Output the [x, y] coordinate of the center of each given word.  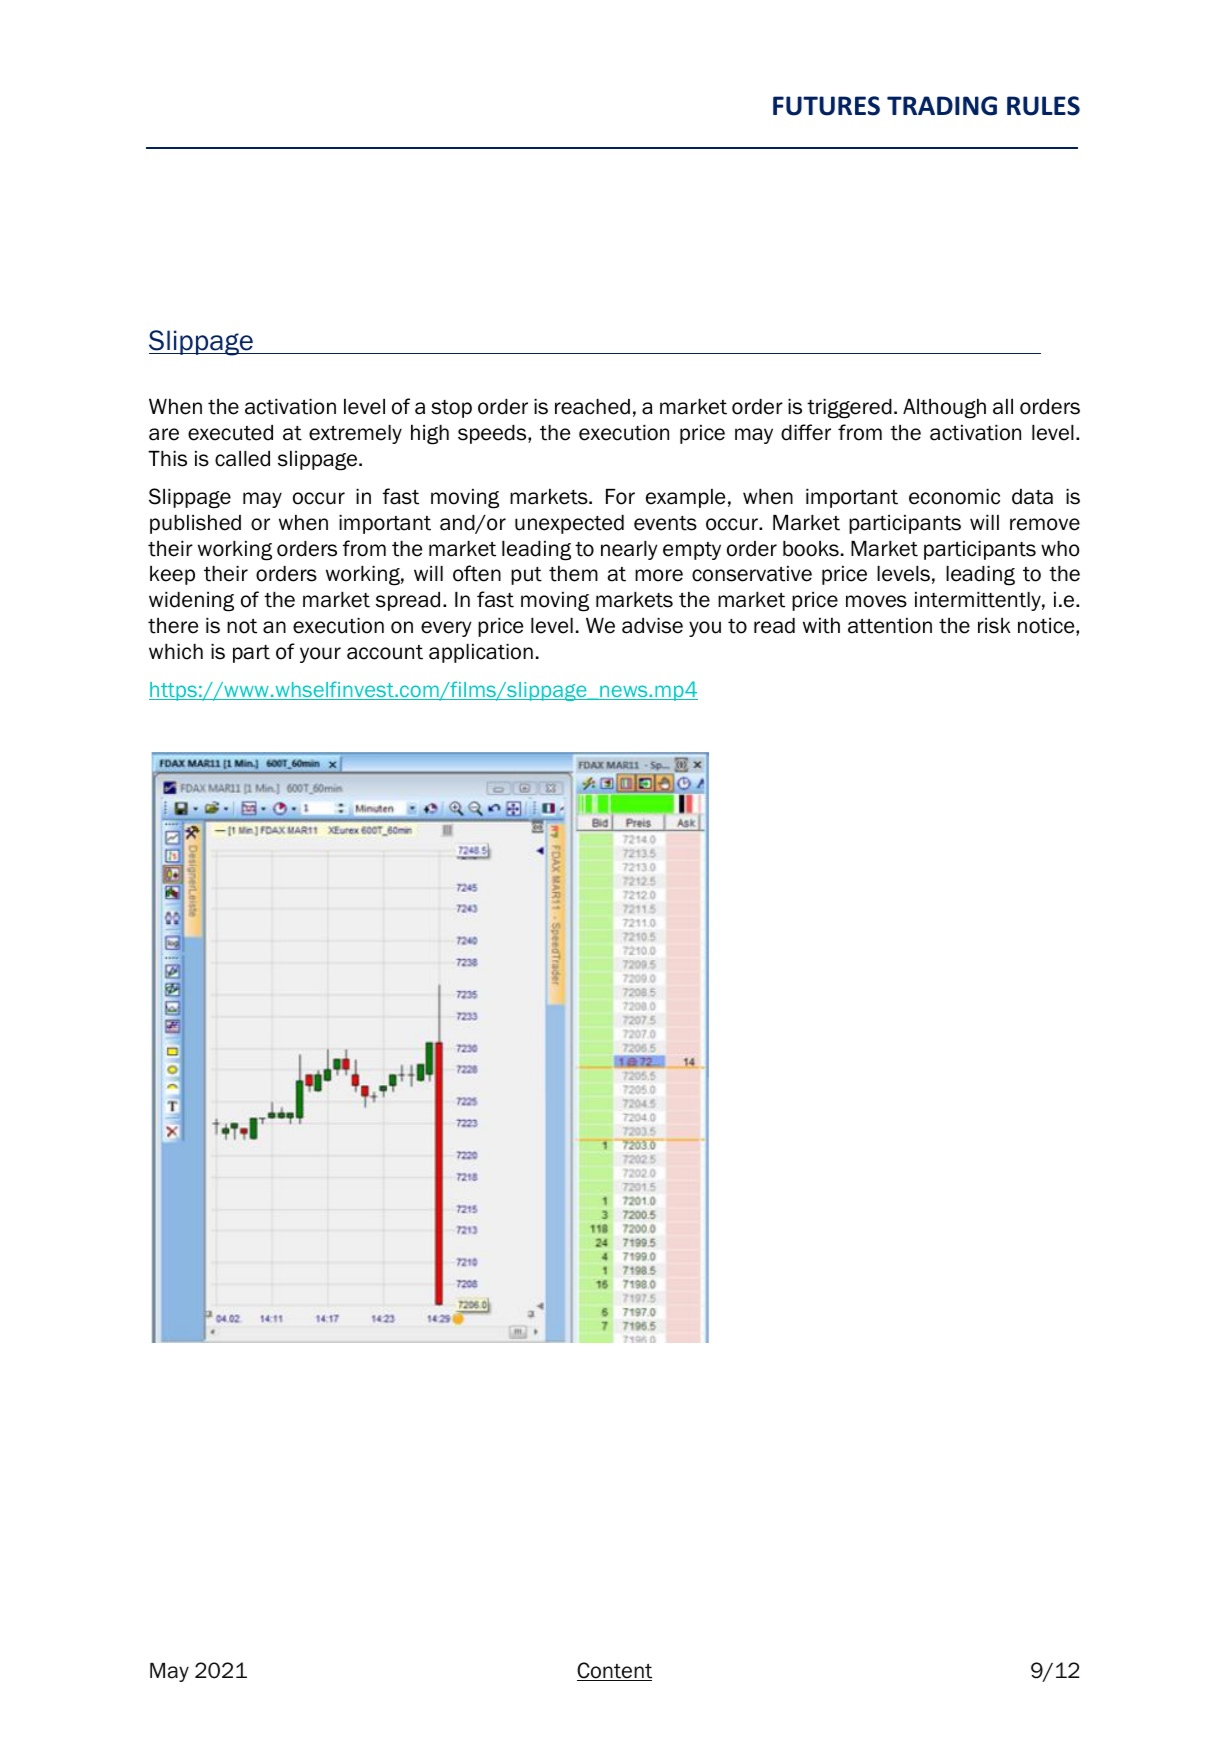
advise [652, 626]
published [195, 524]
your [320, 655]
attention [890, 626]
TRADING [942, 106]
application [481, 653]
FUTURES [826, 106]
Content [614, 1671]
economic [954, 497]
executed [230, 433]
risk [994, 626]
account [385, 652]
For [620, 497]
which [176, 652]
